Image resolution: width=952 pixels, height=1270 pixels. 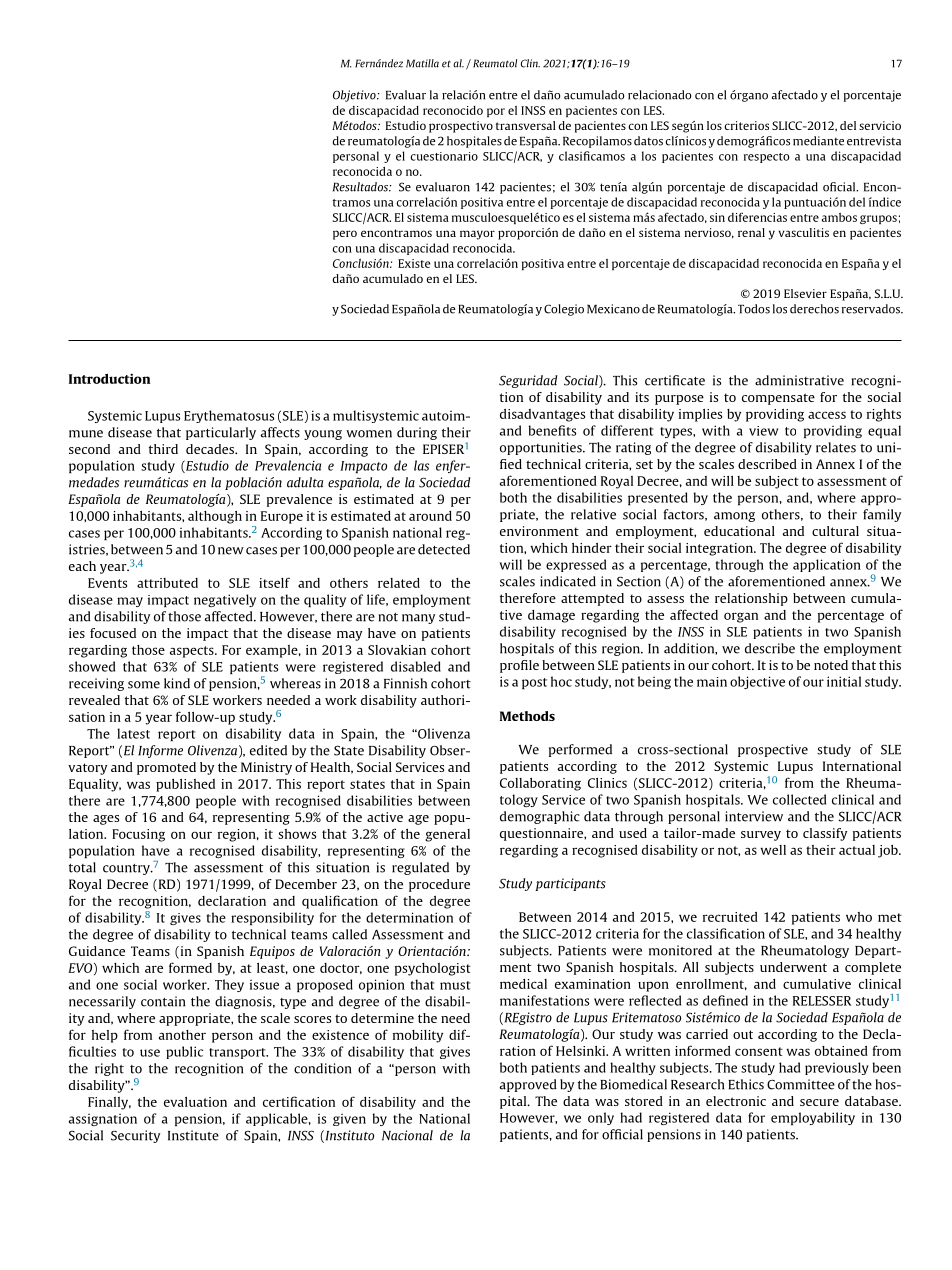 What do you see at coordinates (519, 666) in the image?
I see `profile` at bounding box center [519, 666].
